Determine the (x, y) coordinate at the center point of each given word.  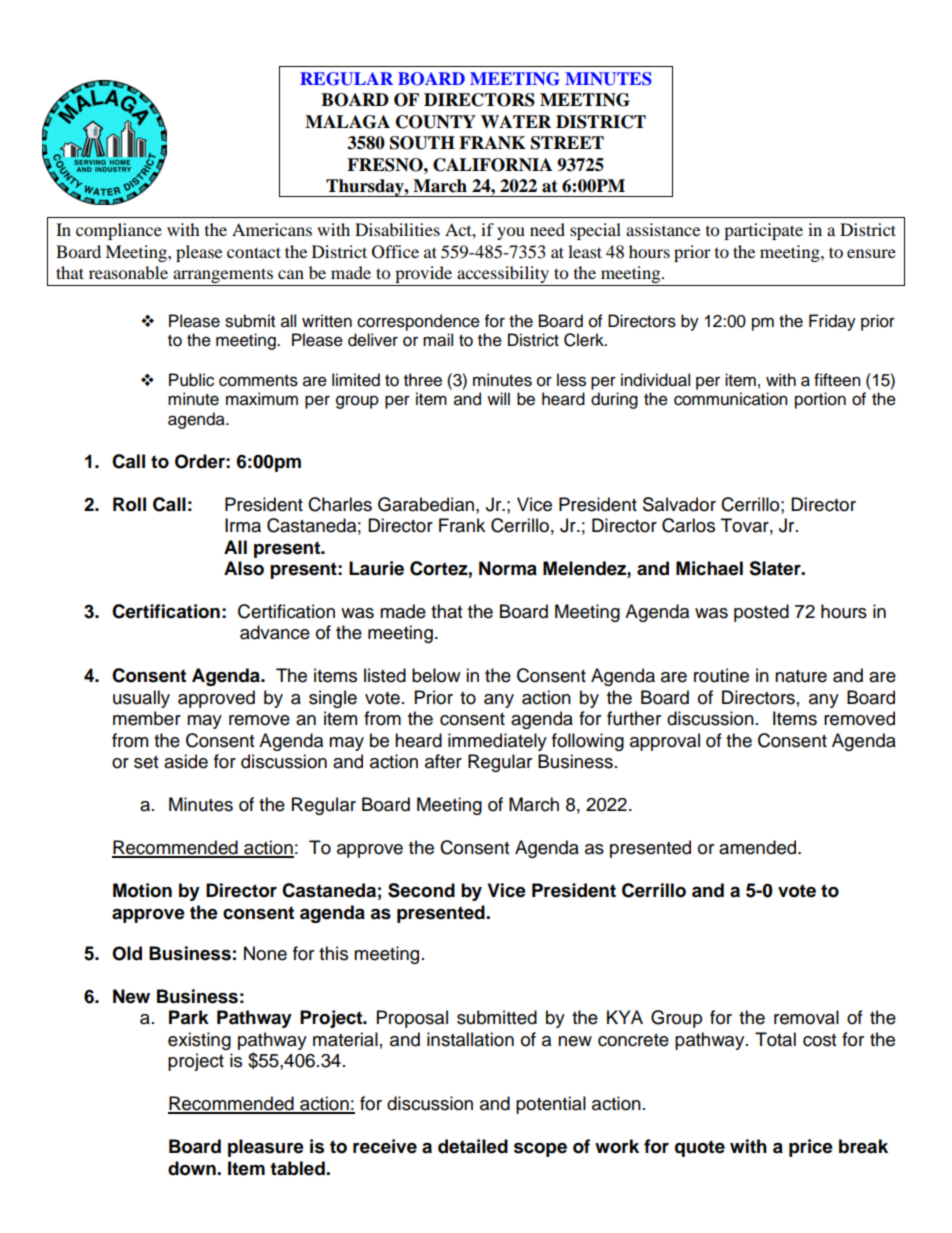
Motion (142, 890)
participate (763, 231)
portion (820, 400)
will (498, 398)
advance (275, 632)
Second (421, 890)
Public (191, 380)
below (436, 675)
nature (801, 676)
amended (759, 847)
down (193, 1168)
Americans (272, 229)
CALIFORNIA (492, 165)
